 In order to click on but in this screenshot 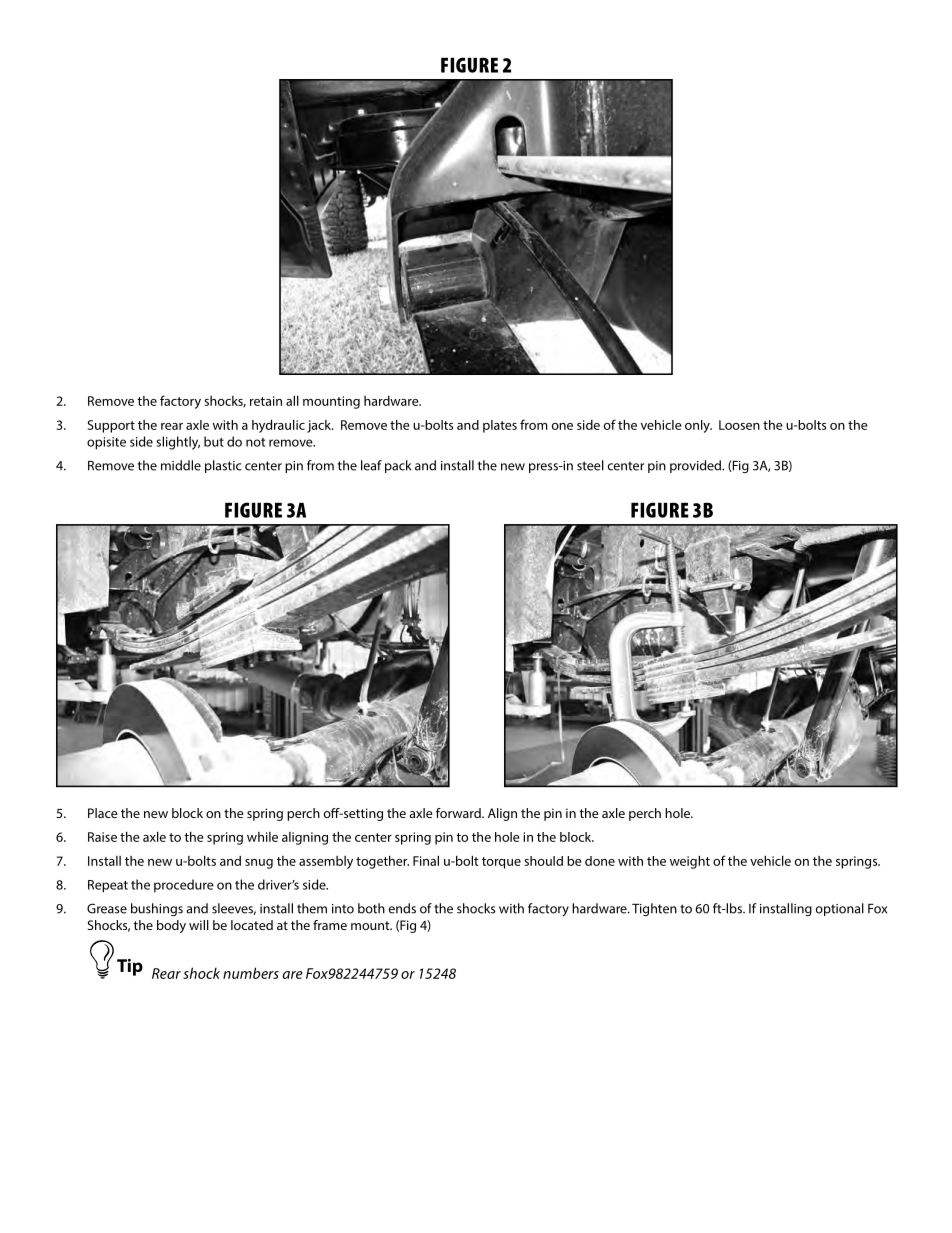, I will do `click(214, 441)`.
